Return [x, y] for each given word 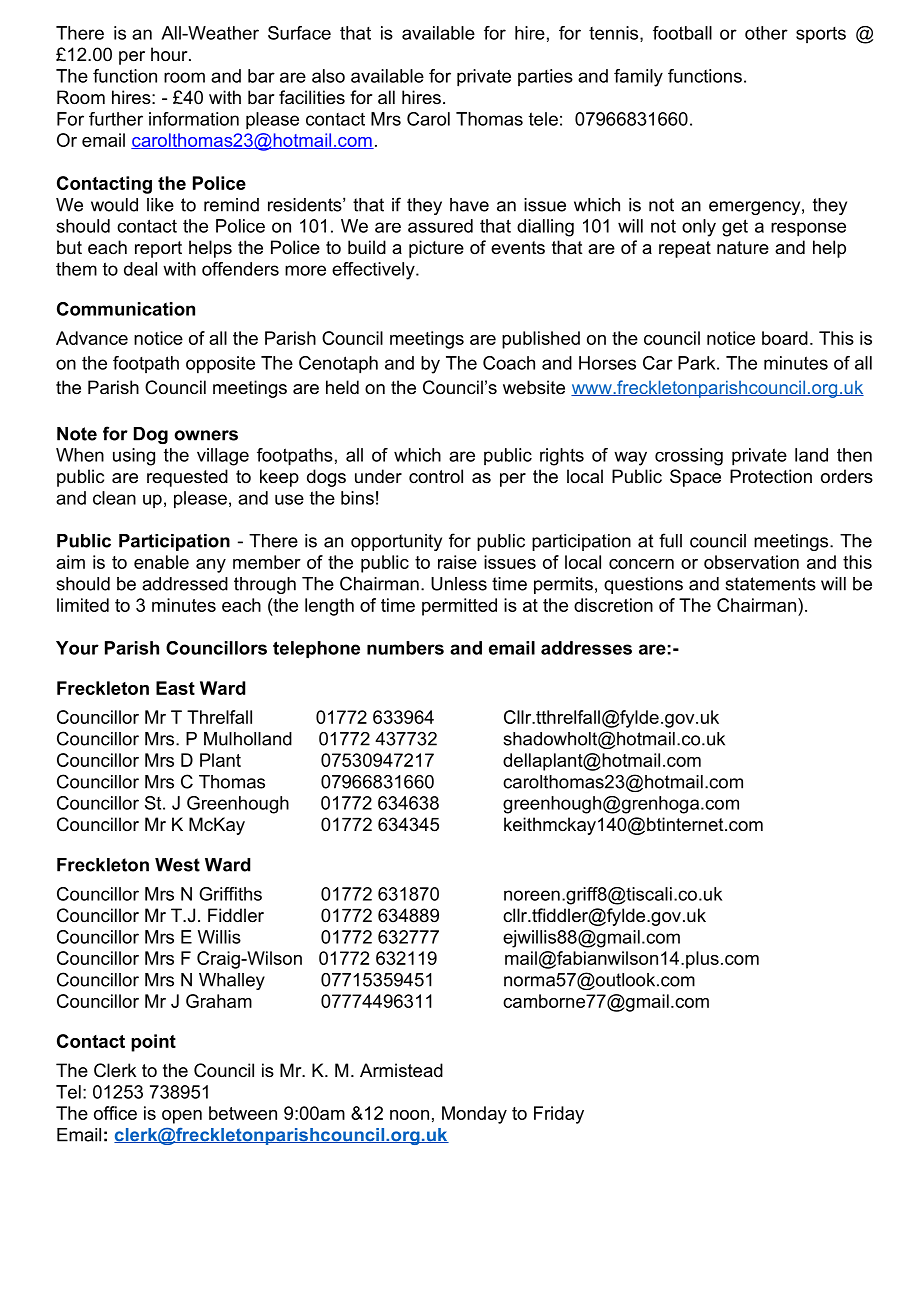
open [182, 1117]
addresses [586, 648]
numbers [405, 648]
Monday [474, 1115]
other [766, 33]
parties [545, 77]
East [175, 688]
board [785, 338]
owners [206, 435]
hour [170, 54]
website [534, 387]
